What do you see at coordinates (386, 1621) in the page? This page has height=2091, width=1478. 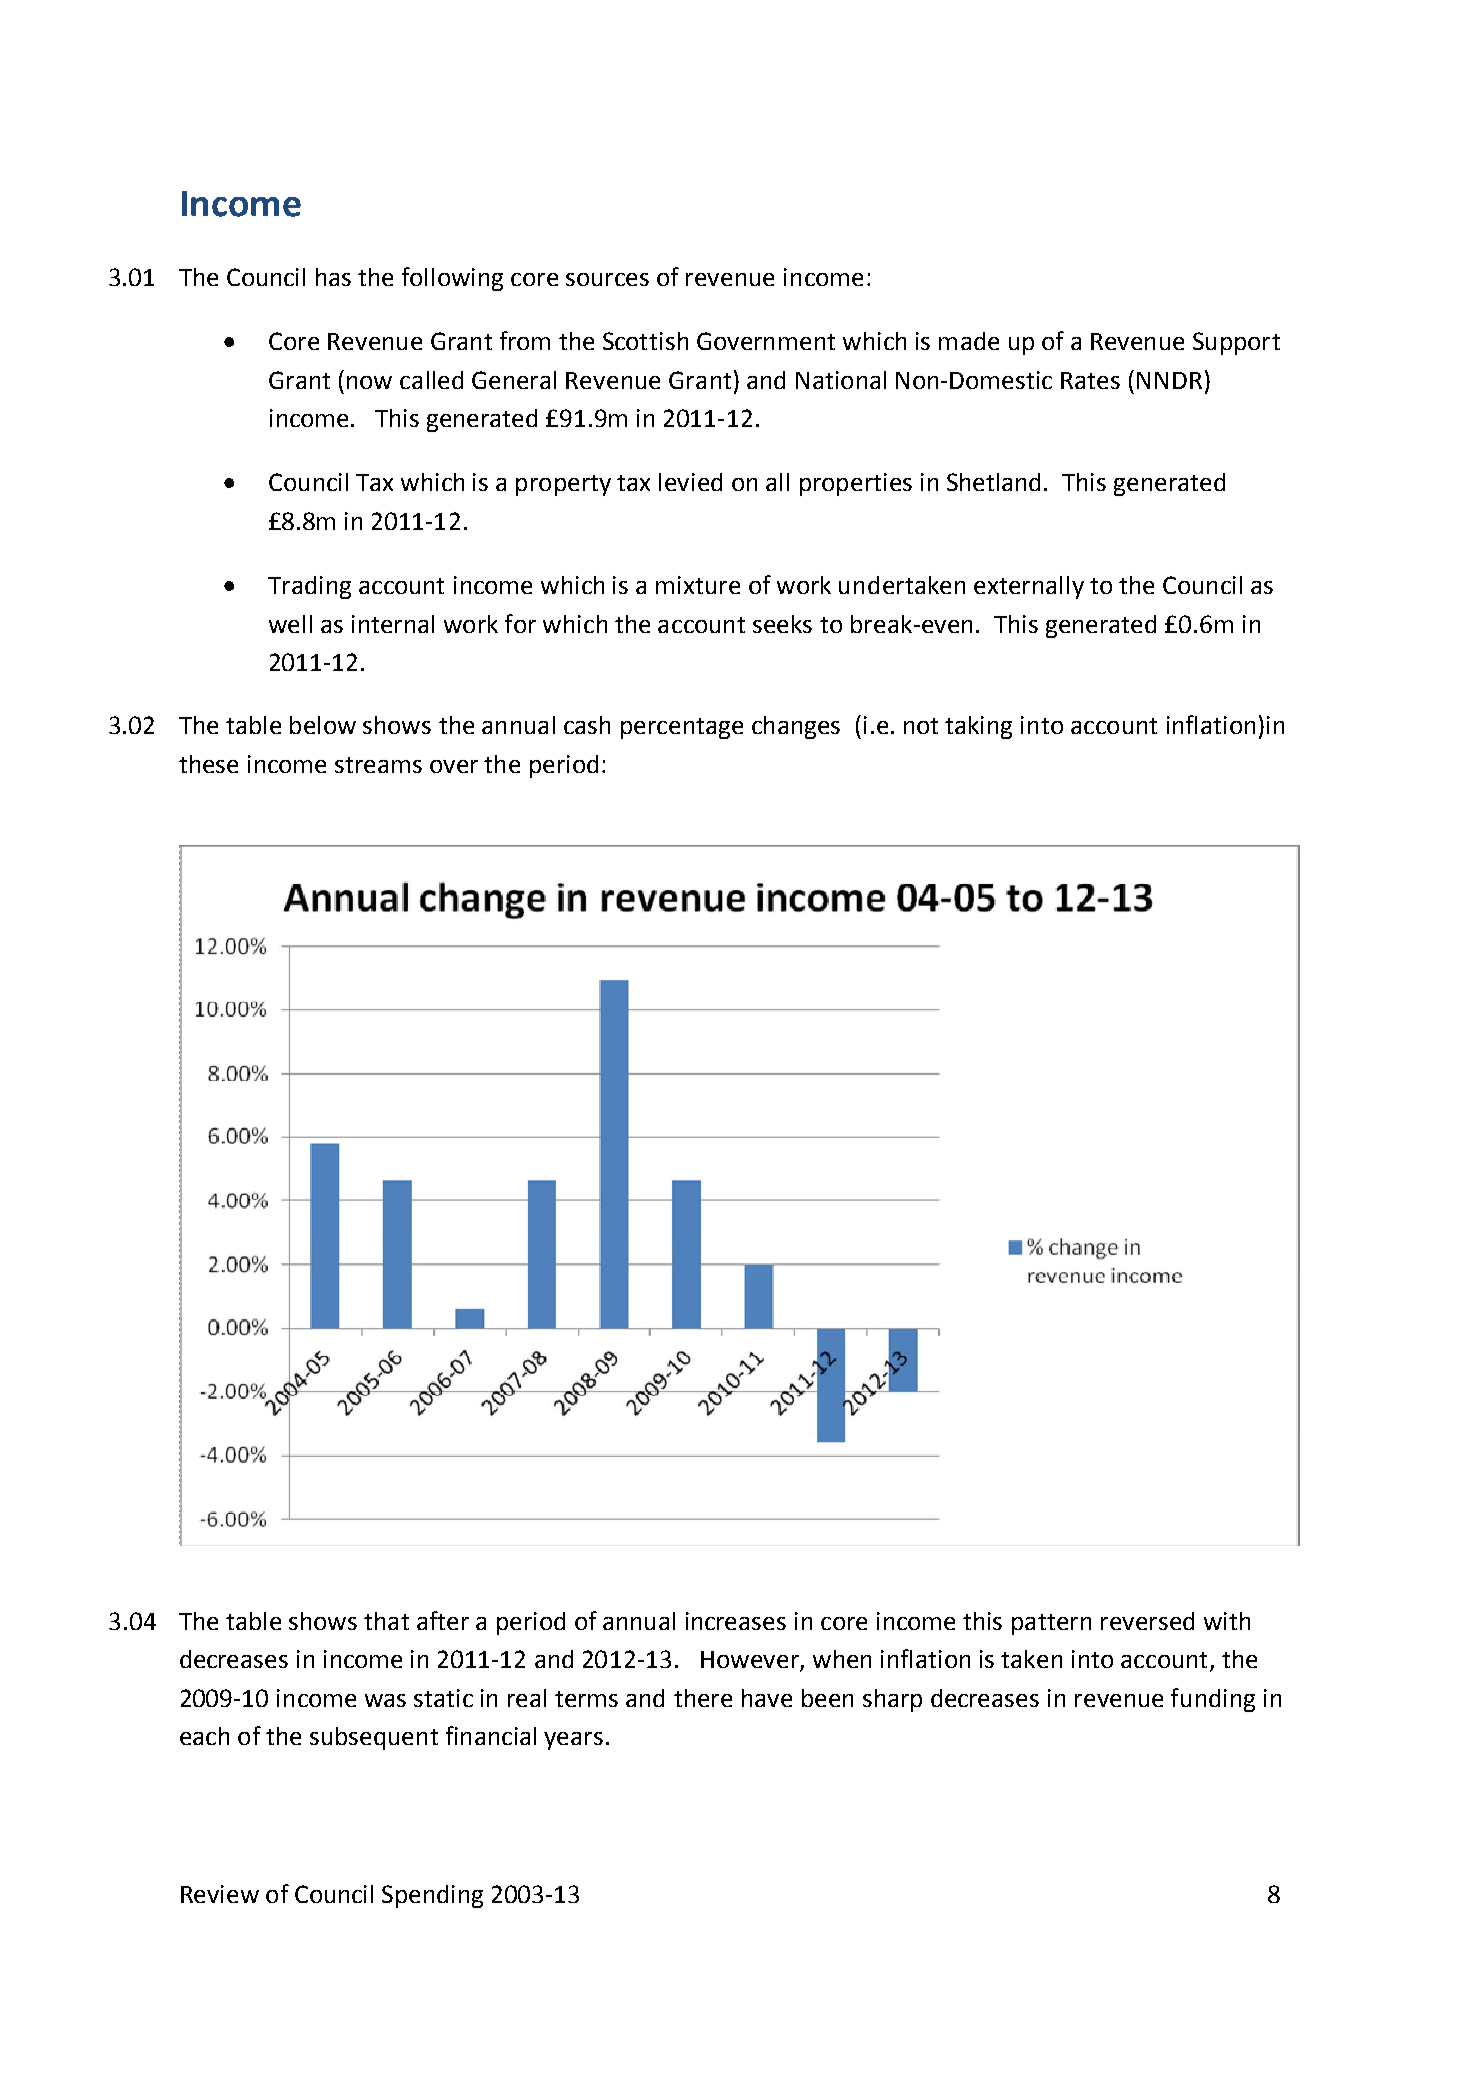 I see `that` at bounding box center [386, 1621].
